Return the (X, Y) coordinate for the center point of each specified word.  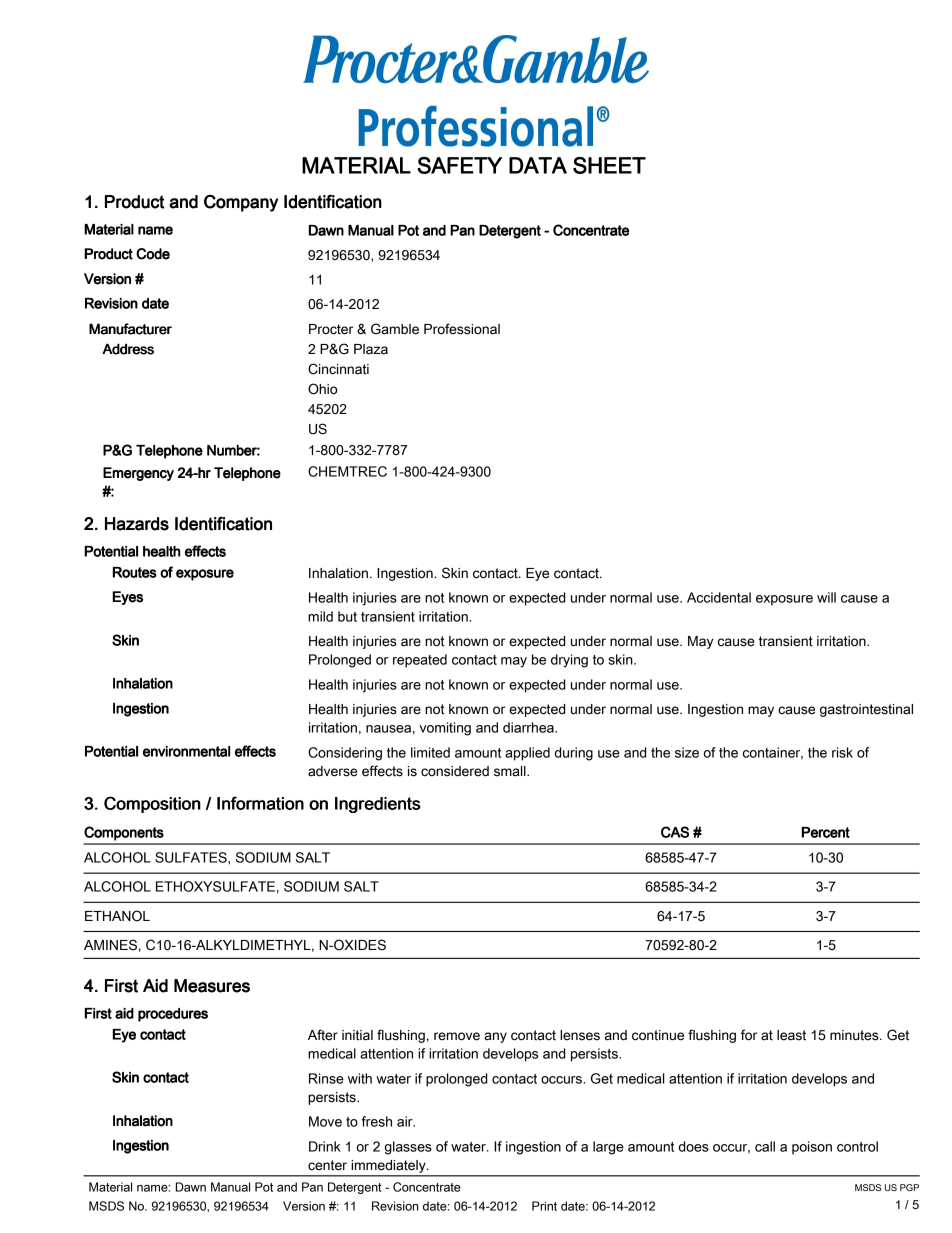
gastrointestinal (866, 710)
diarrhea (529, 727)
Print (544, 1206)
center (327, 1165)
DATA (538, 165)
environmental (186, 751)
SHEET (609, 165)
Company (241, 203)
